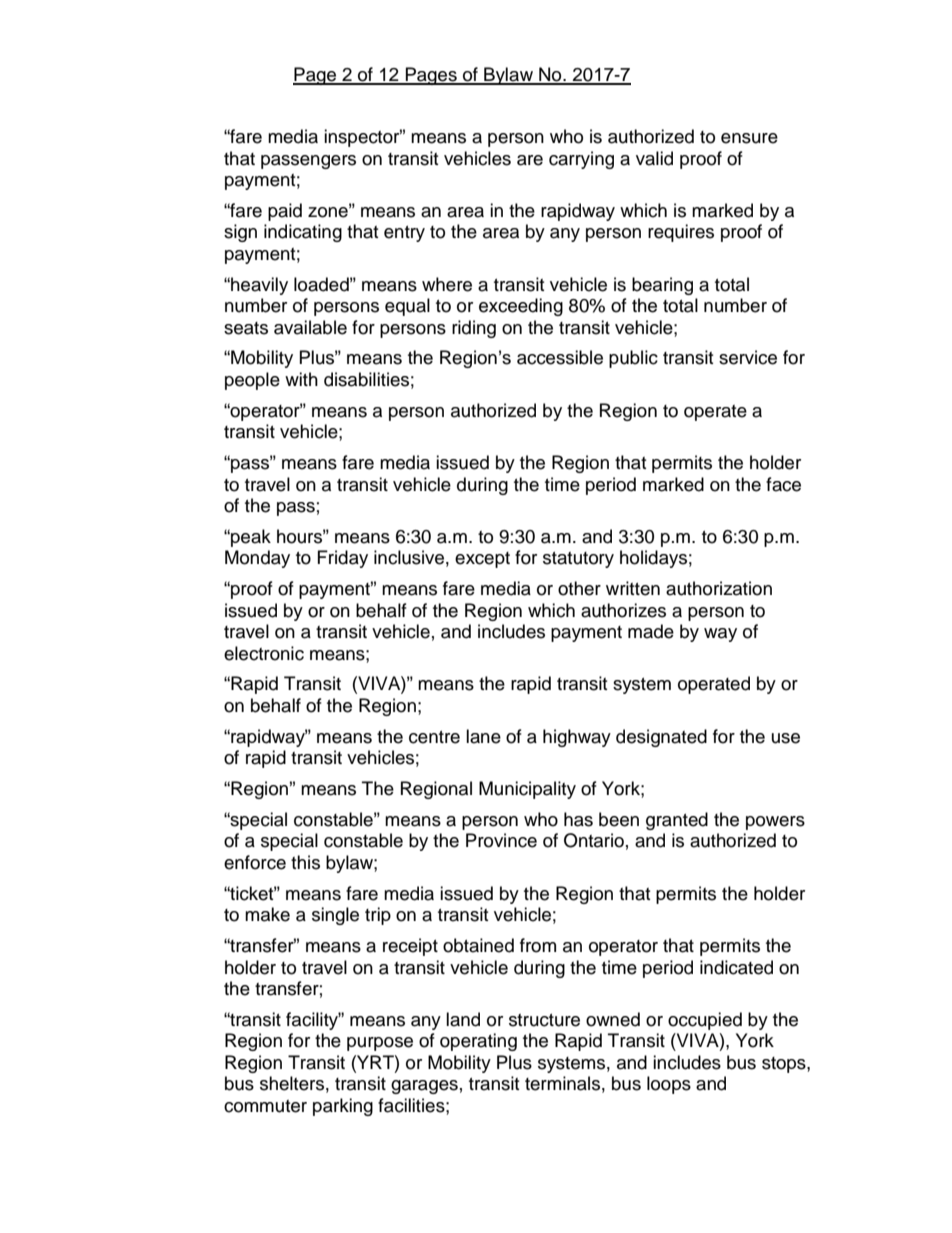 Image resolution: width=952 pixels, height=1233 pixels. What do you see at coordinates (264, 653) in the document?
I see `electronic` at bounding box center [264, 653].
